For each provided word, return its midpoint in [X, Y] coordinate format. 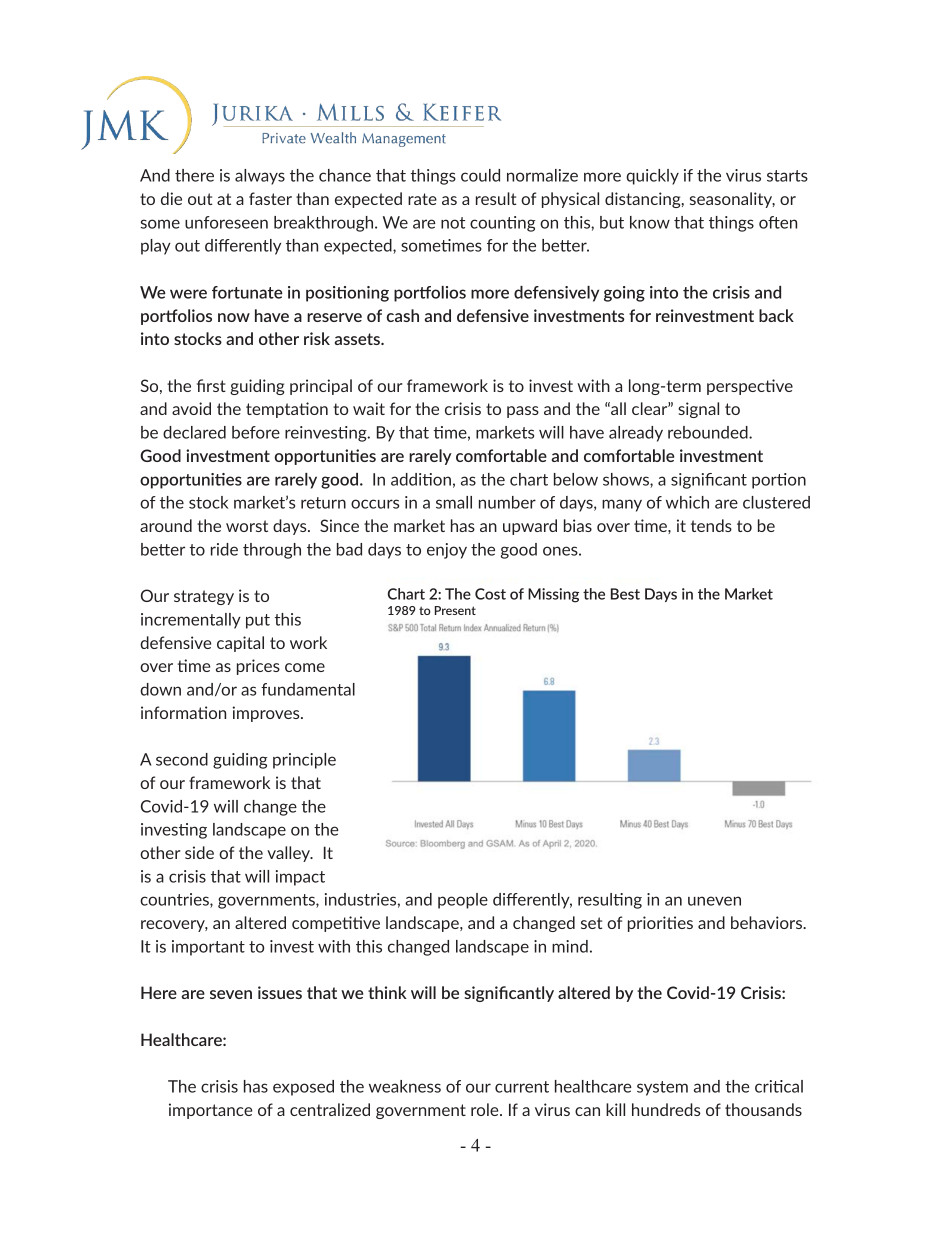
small [454, 502]
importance [210, 1111]
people [463, 901]
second [182, 759]
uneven [714, 901]
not [453, 223]
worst [247, 526]
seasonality [732, 200]
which [687, 502]
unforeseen [226, 222]
